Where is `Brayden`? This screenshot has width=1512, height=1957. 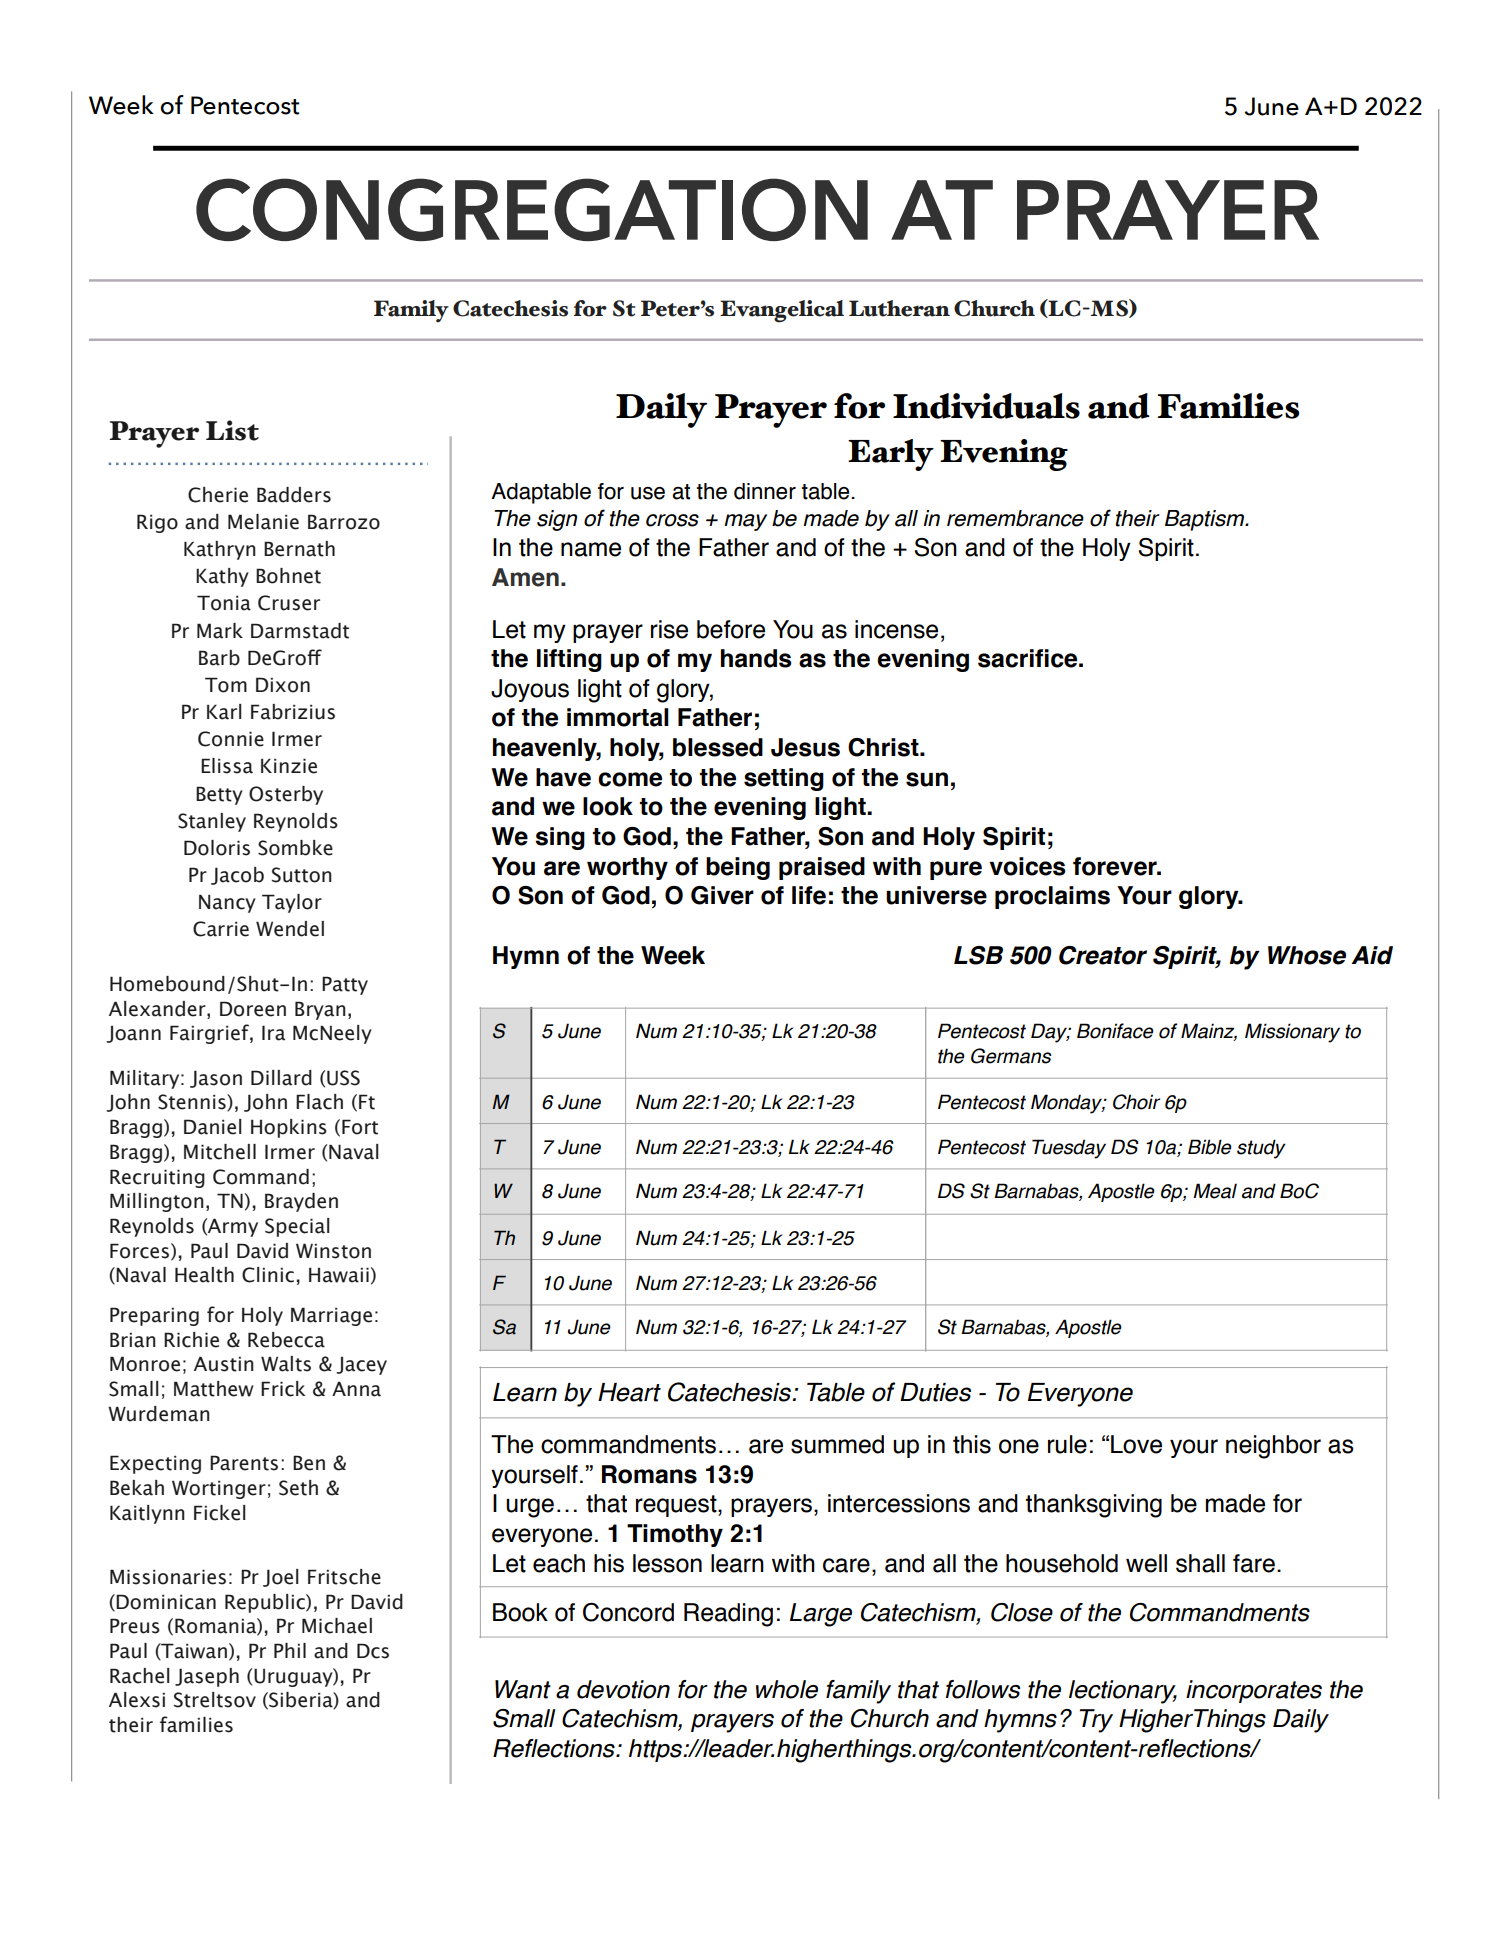 Brayden is located at coordinates (301, 1202).
